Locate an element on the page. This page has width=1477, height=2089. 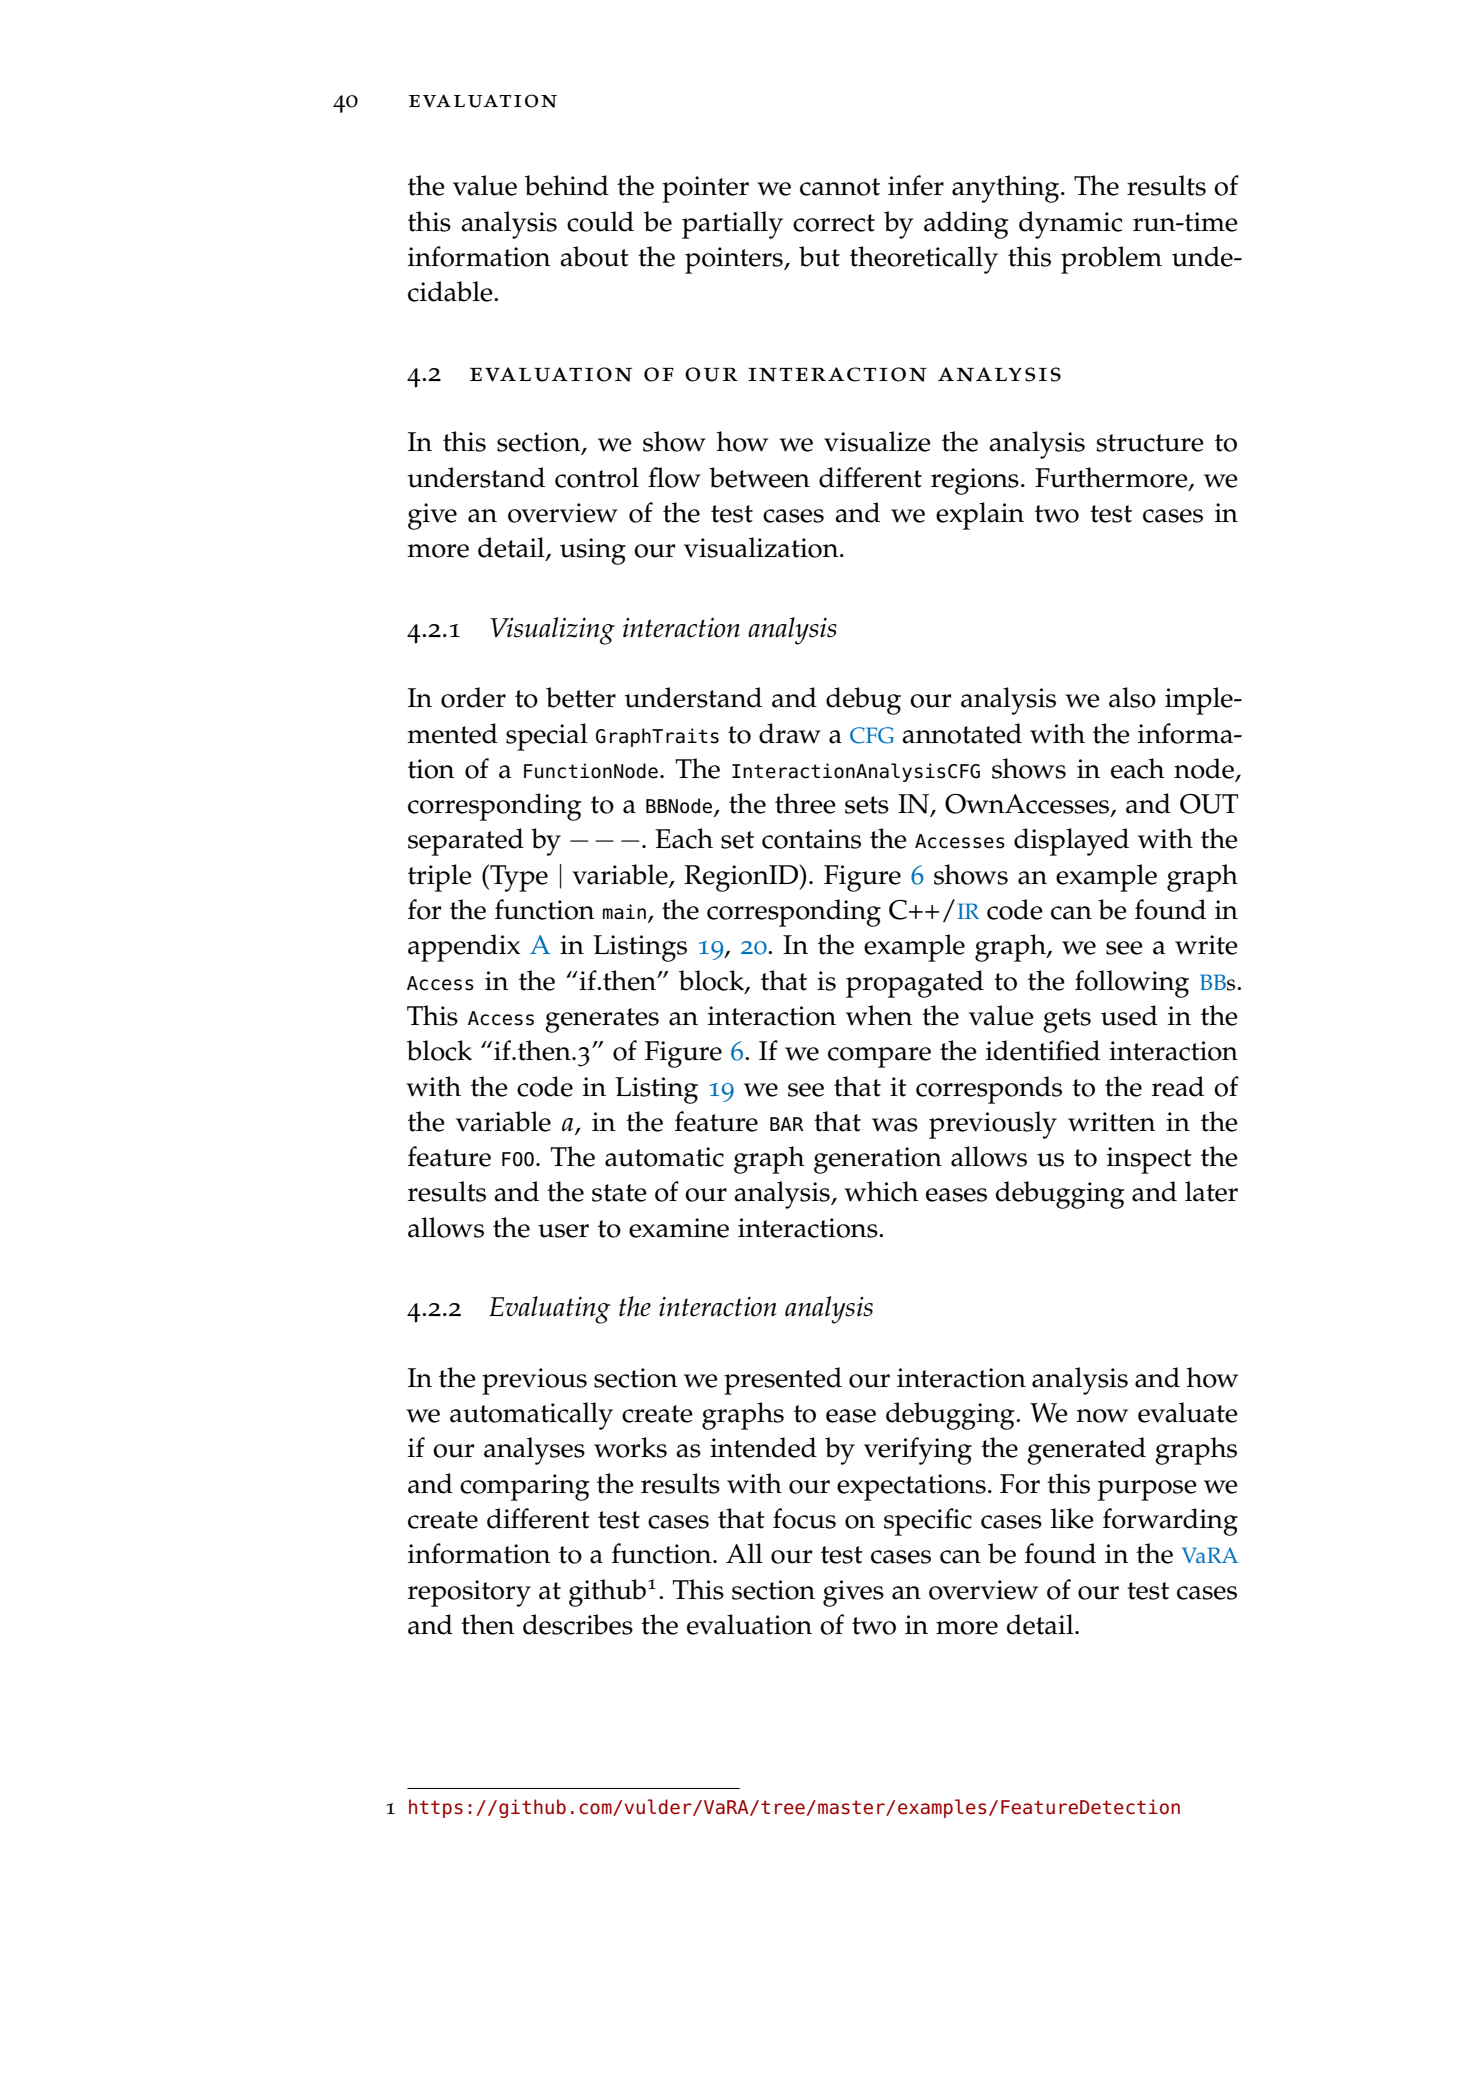
state is located at coordinates (619, 1193).
